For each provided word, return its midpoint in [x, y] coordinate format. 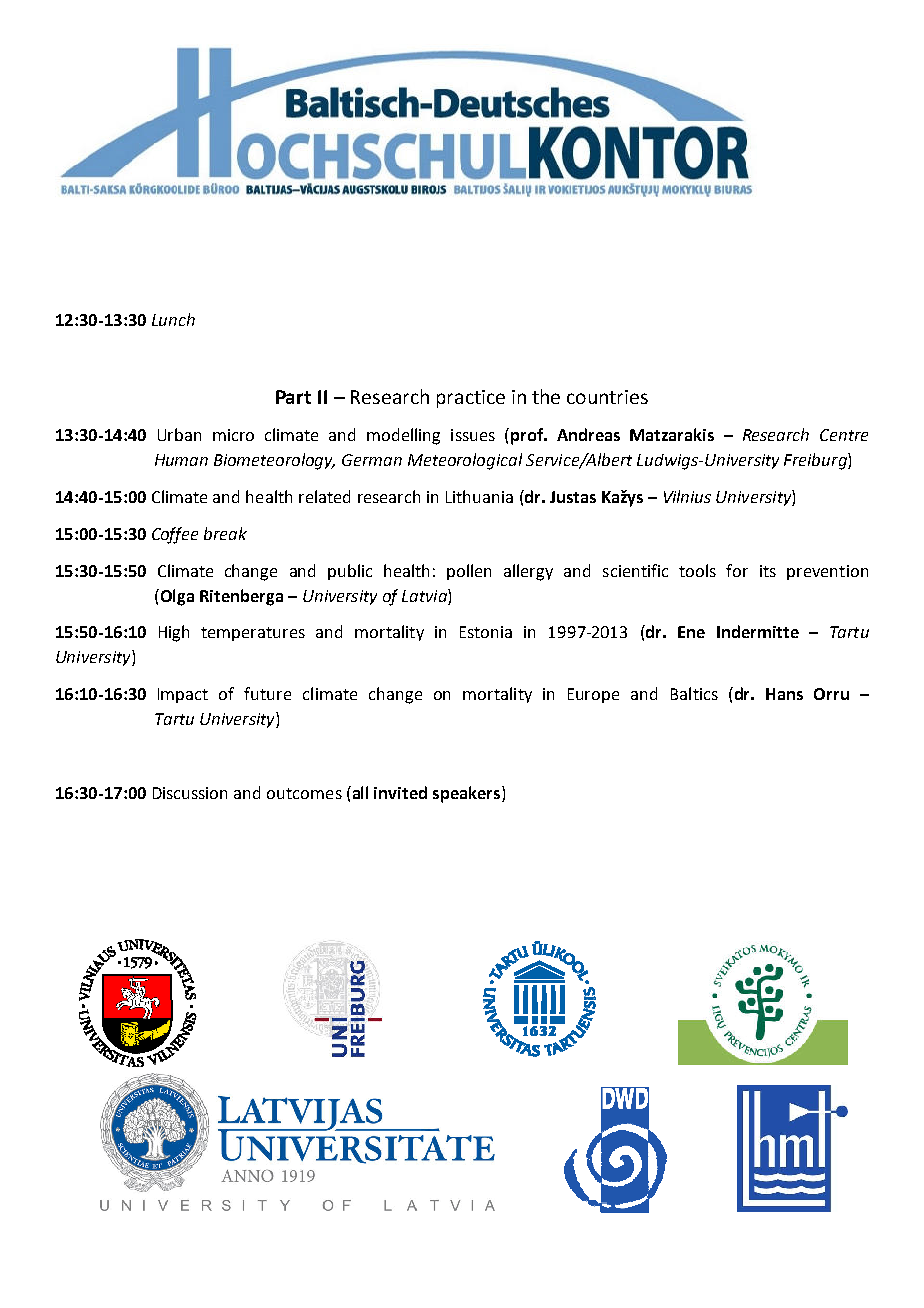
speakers [468, 794]
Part [293, 397]
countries [607, 397]
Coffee [175, 535]
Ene [691, 632]
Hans [784, 694]
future [267, 693]
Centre [844, 435]
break [225, 533]
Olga [176, 597]
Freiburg [816, 461]
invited [400, 792]
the [546, 396]
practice [471, 399]
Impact [183, 695]
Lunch [173, 319]
